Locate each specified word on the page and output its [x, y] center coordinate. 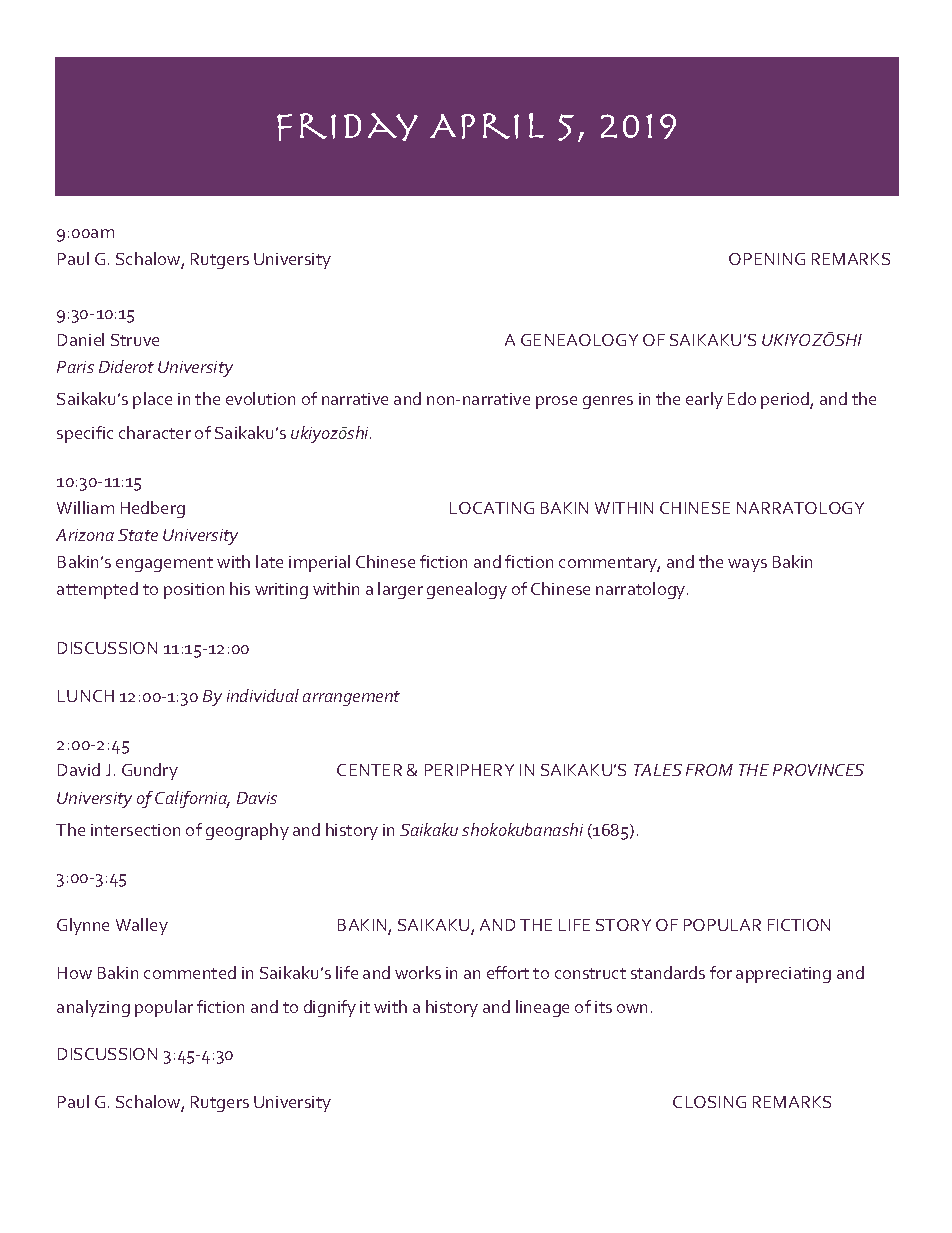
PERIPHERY [469, 770]
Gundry [150, 771]
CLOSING [709, 1102]
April [487, 126]
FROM [709, 770]
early [704, 400]
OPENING [767, 259]
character [155, 432]
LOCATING [492, 508]
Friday [347, 127]
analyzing [93, 1008]
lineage [542, 1008]
